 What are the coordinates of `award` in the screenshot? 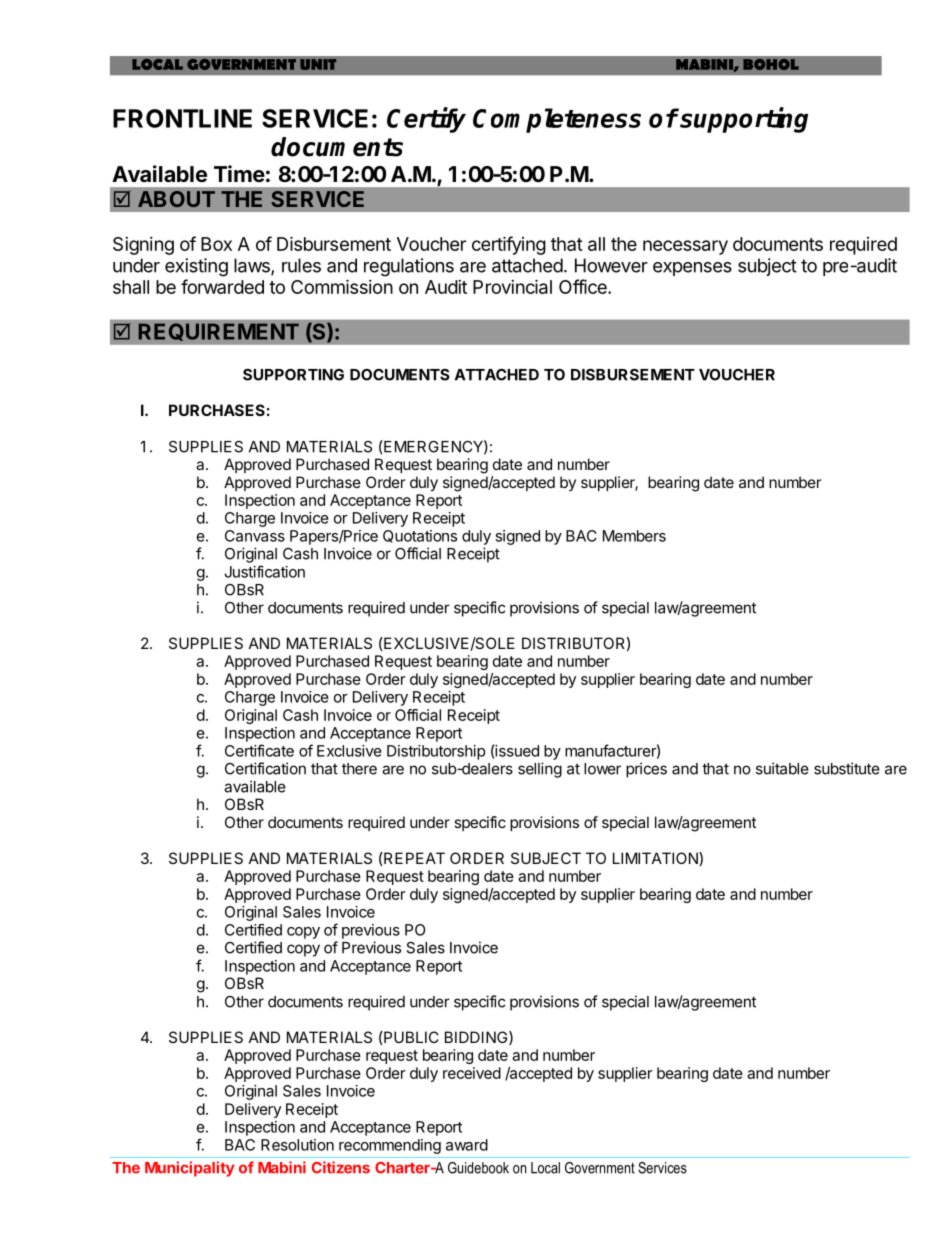 It's located at (467, 1145).
